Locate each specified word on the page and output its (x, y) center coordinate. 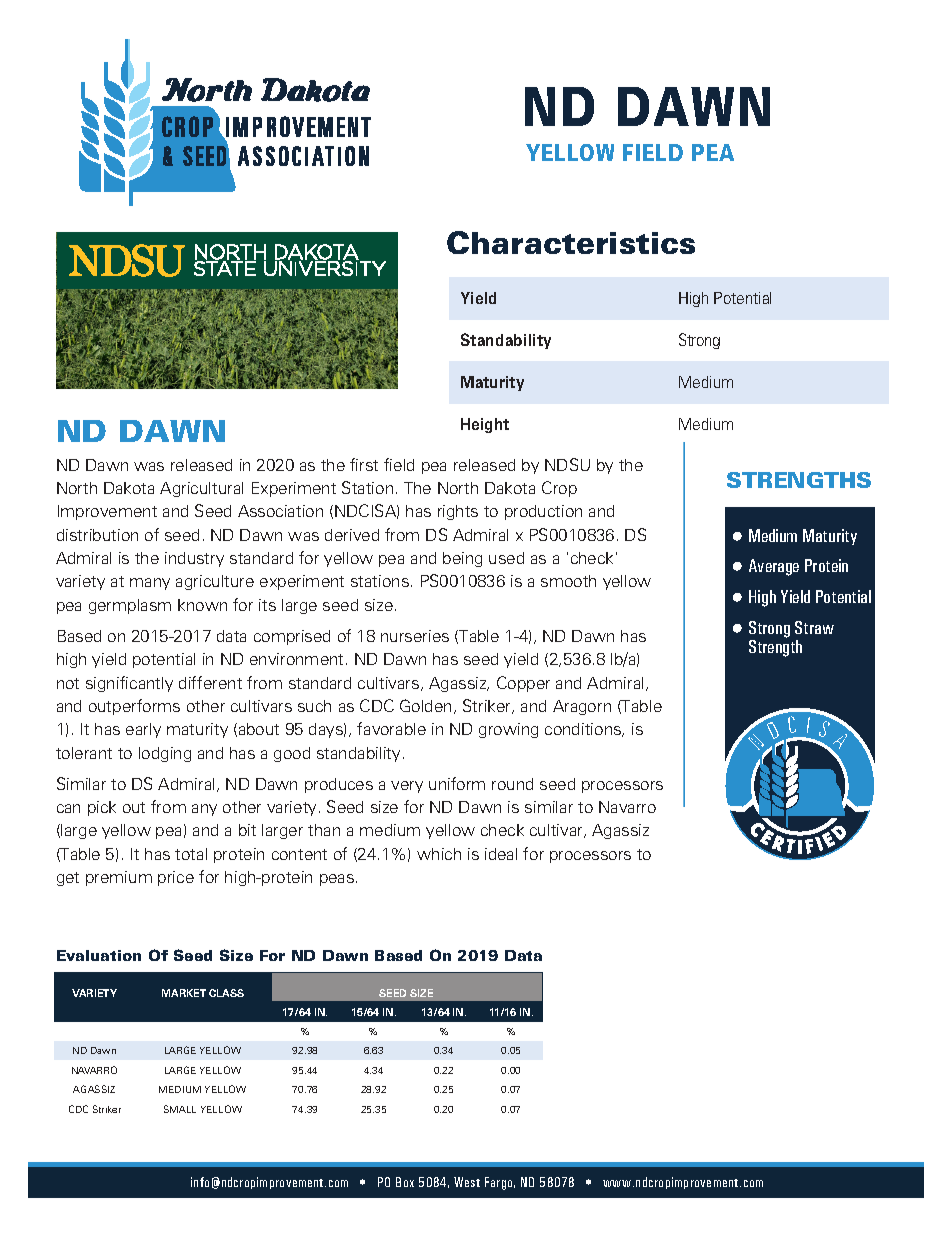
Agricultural (201, 489)
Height (485, 425)
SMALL (180, 1109)
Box (405, 1182)
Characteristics (571, 242)
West (467, 1182)
